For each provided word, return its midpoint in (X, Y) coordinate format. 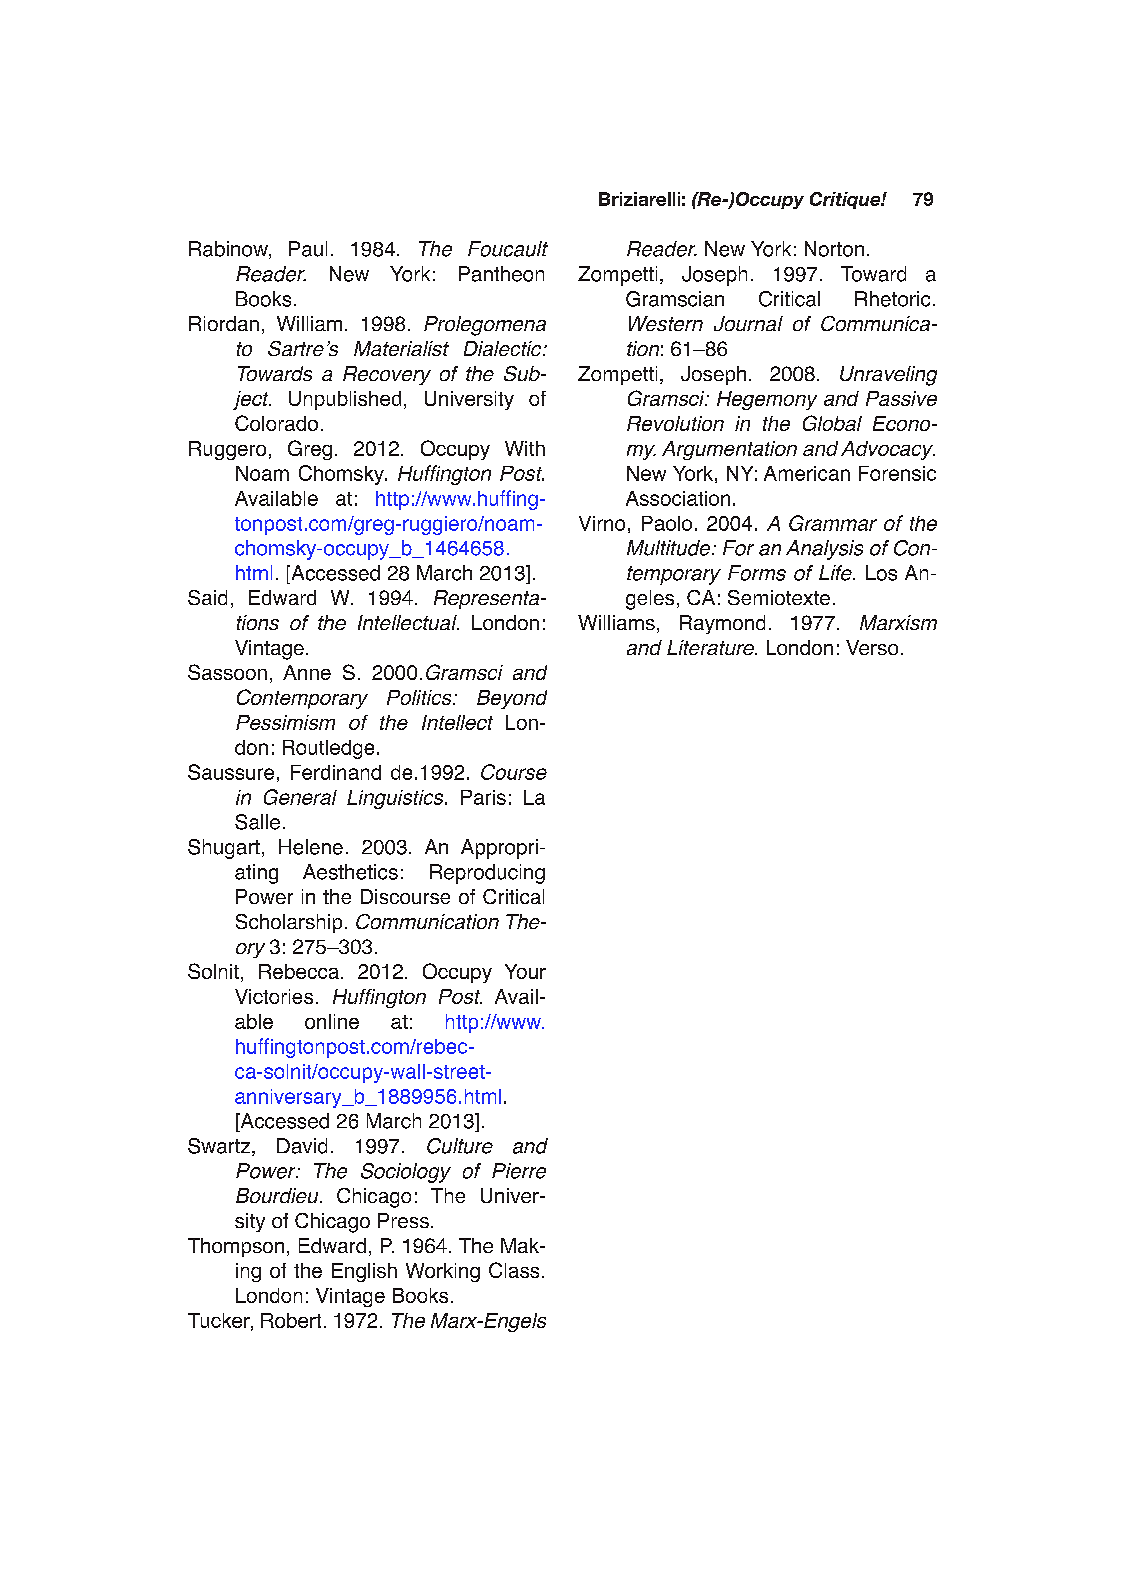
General (300, 797)
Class (514, 1270)
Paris (483, 797)
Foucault (508, 249)
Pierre (519, 1171)
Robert (291, 1320)
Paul (308, 249)
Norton (834, 249)
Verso (872, 647)
